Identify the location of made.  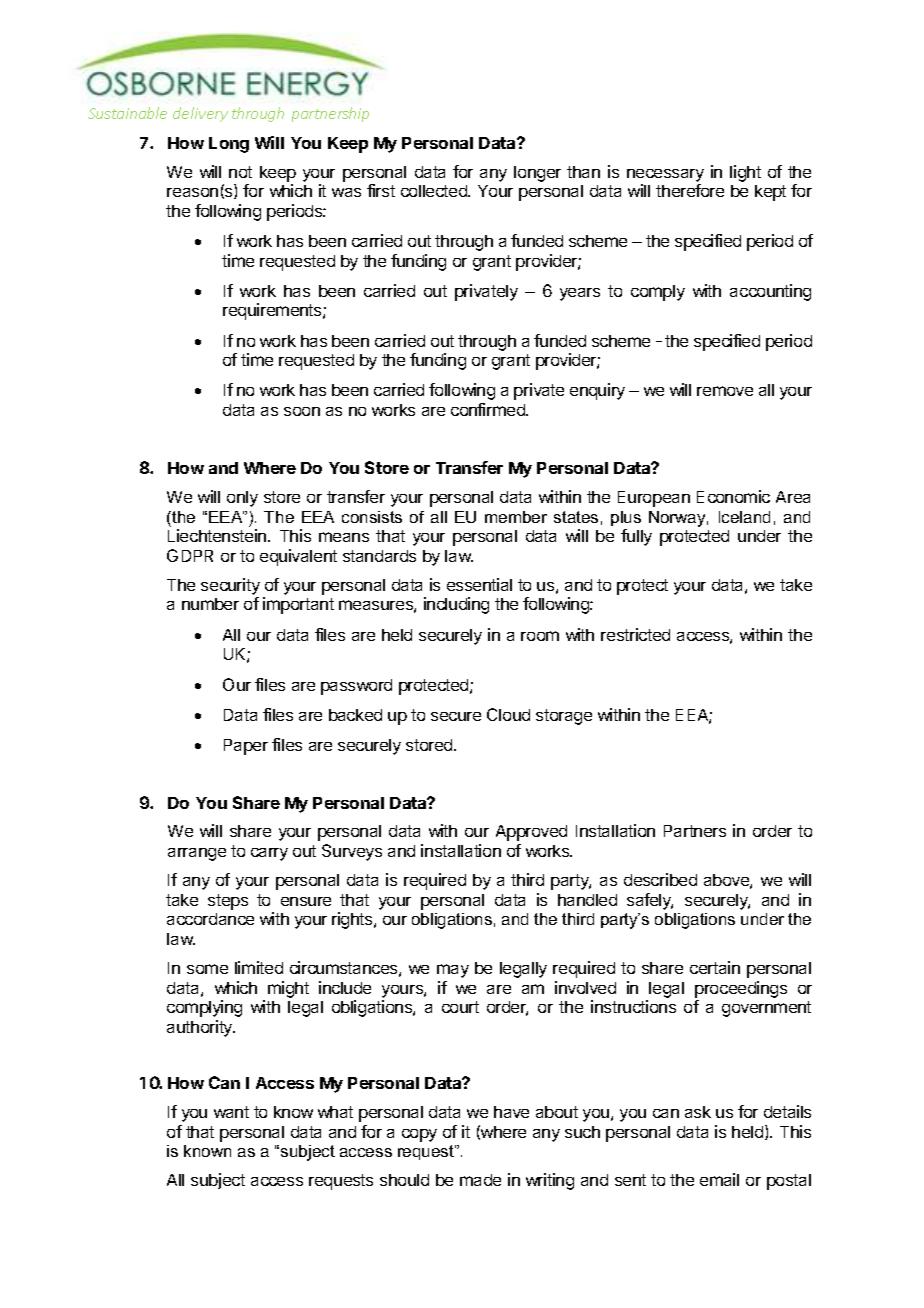
(480, 1180).
